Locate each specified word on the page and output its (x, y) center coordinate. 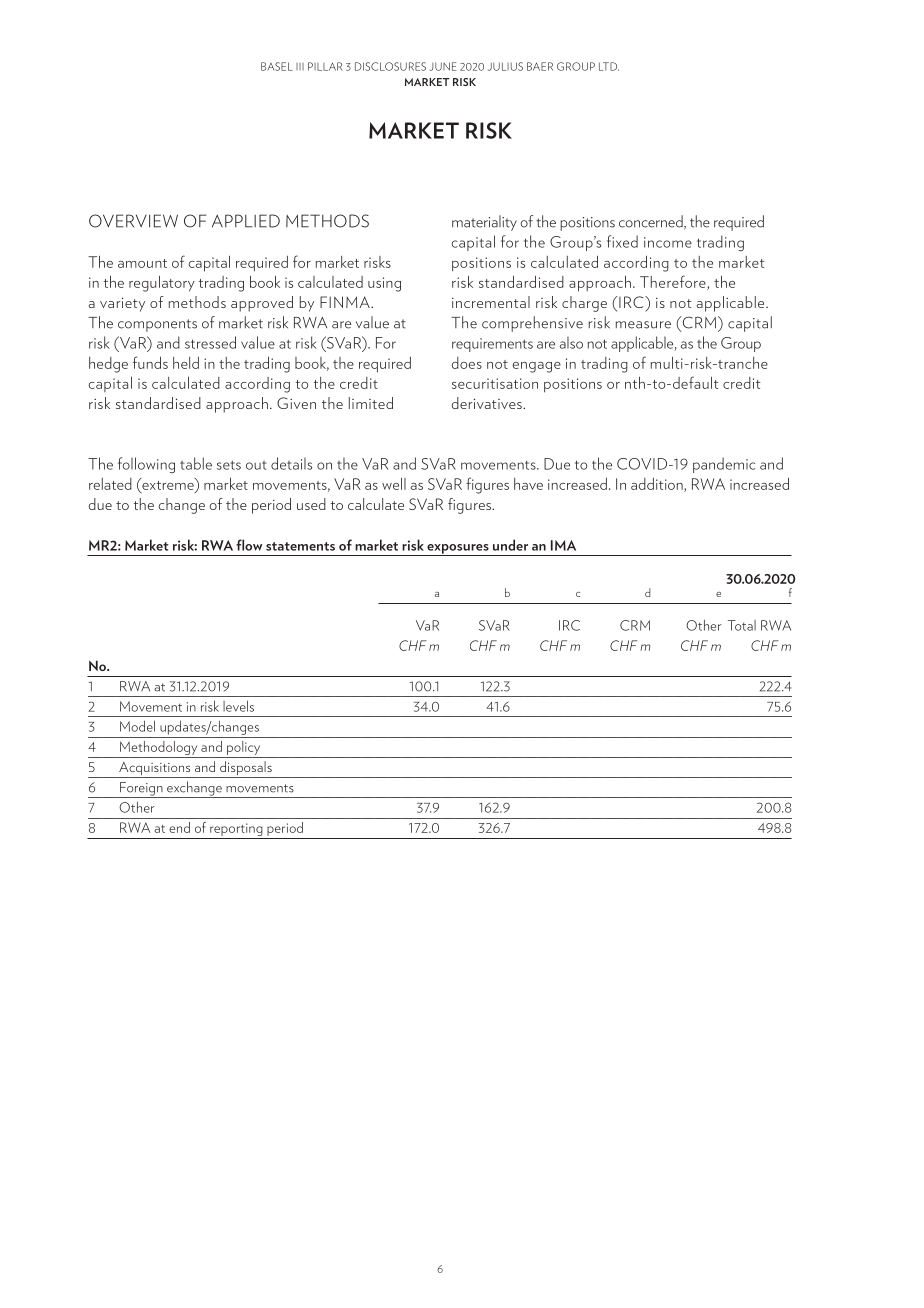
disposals (246, 769)
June (442, 66)
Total (742, 625)
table (196, 463)
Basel (277, 66)
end (179, 827)
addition (658, 485)
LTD (609, 66)
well (394, 484)
